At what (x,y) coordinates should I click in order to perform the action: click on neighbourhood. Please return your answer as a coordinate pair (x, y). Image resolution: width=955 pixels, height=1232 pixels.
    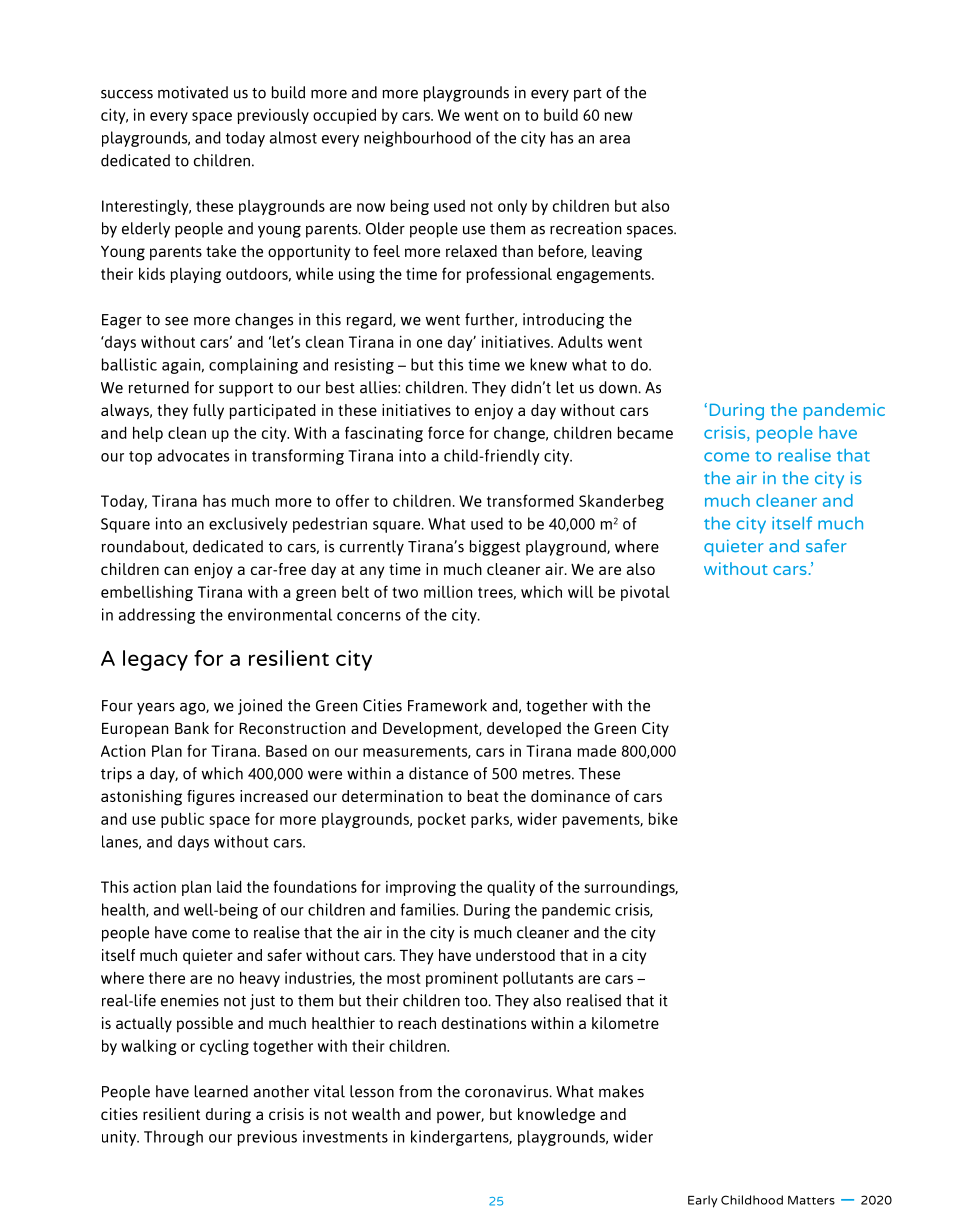
    Looking at the image, I should click on (417, 139).
